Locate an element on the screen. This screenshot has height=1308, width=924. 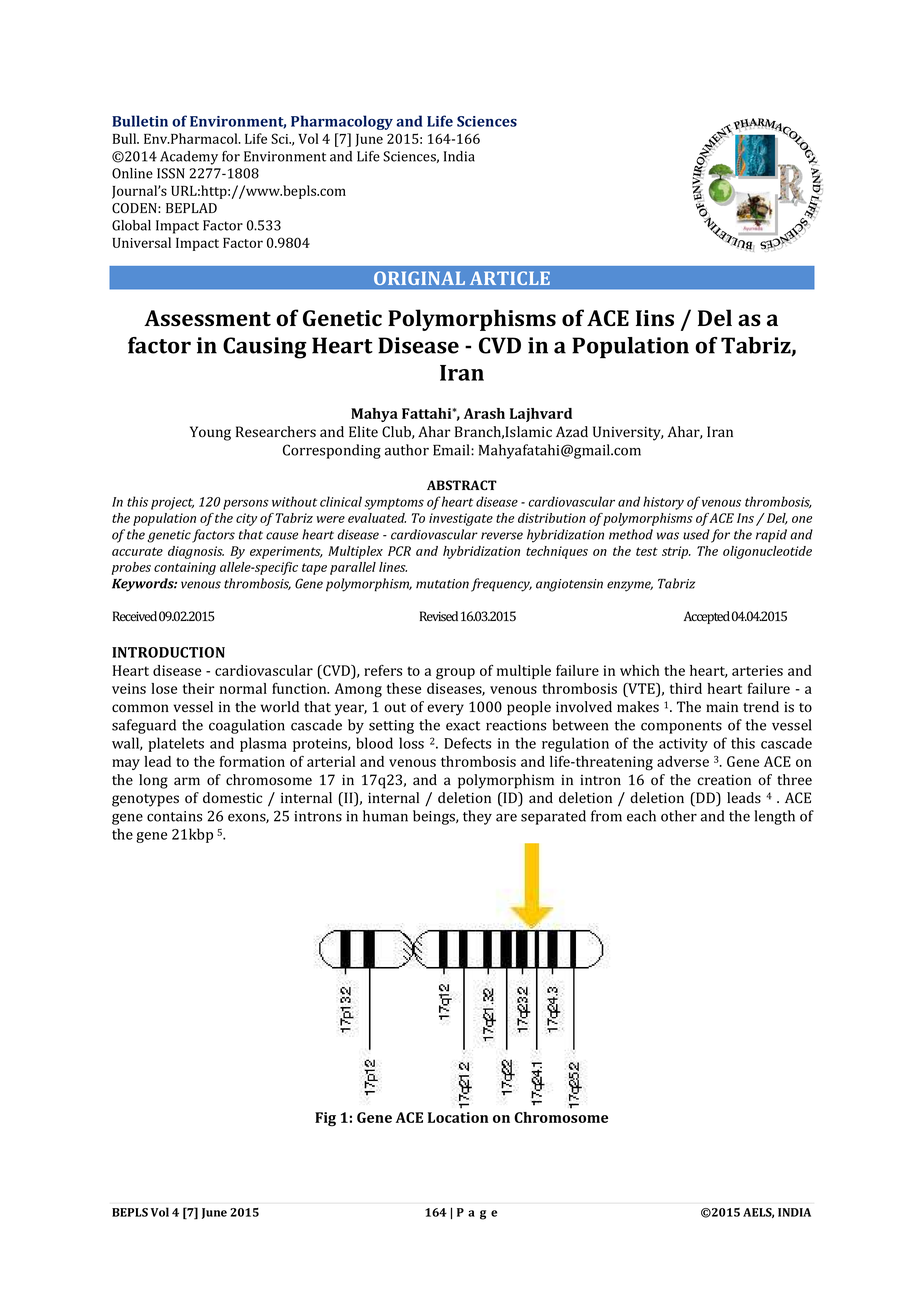
Location is located at coordinates (458, 1117).
